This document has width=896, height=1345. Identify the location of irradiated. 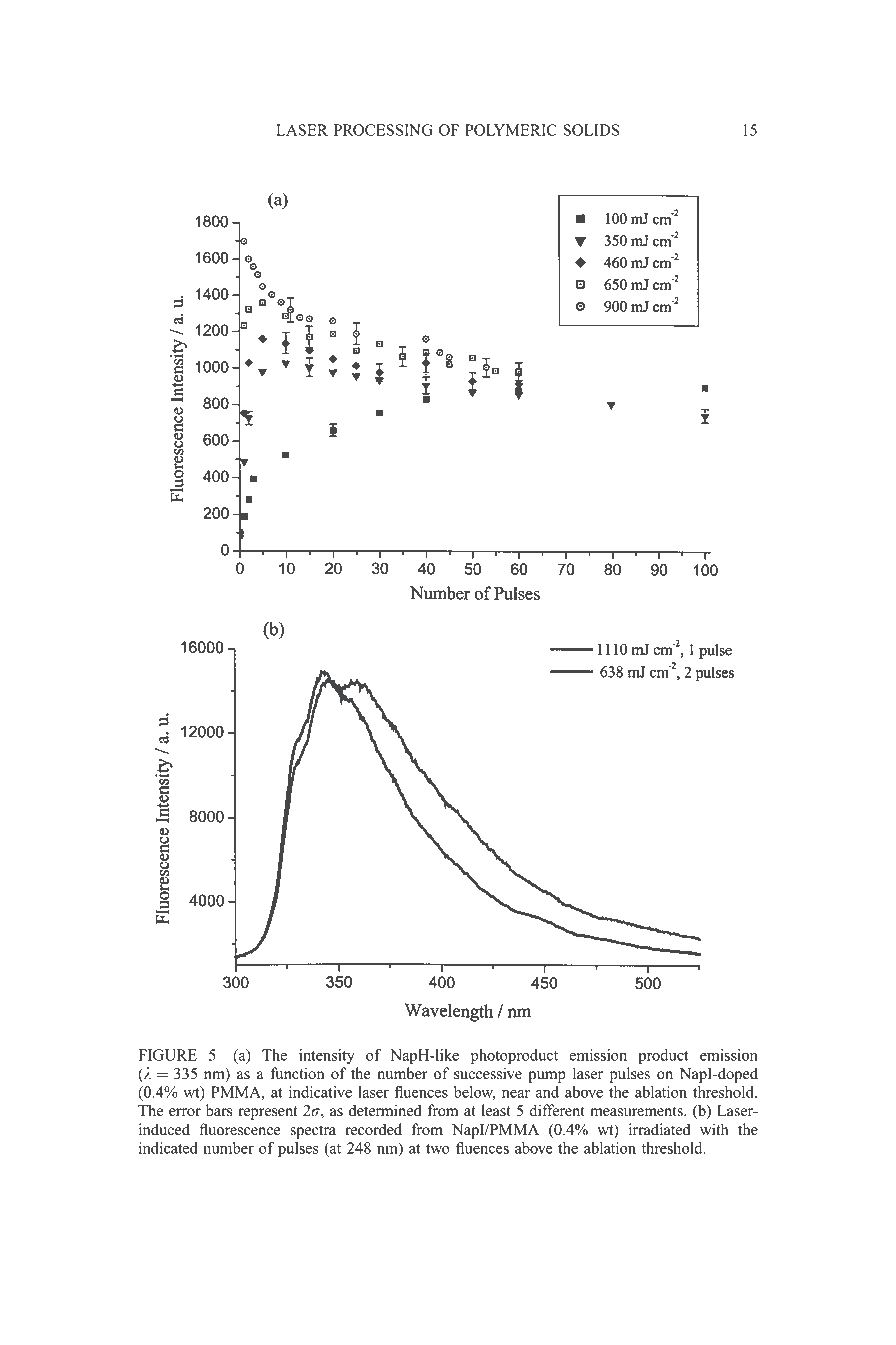
(659, 1129).
